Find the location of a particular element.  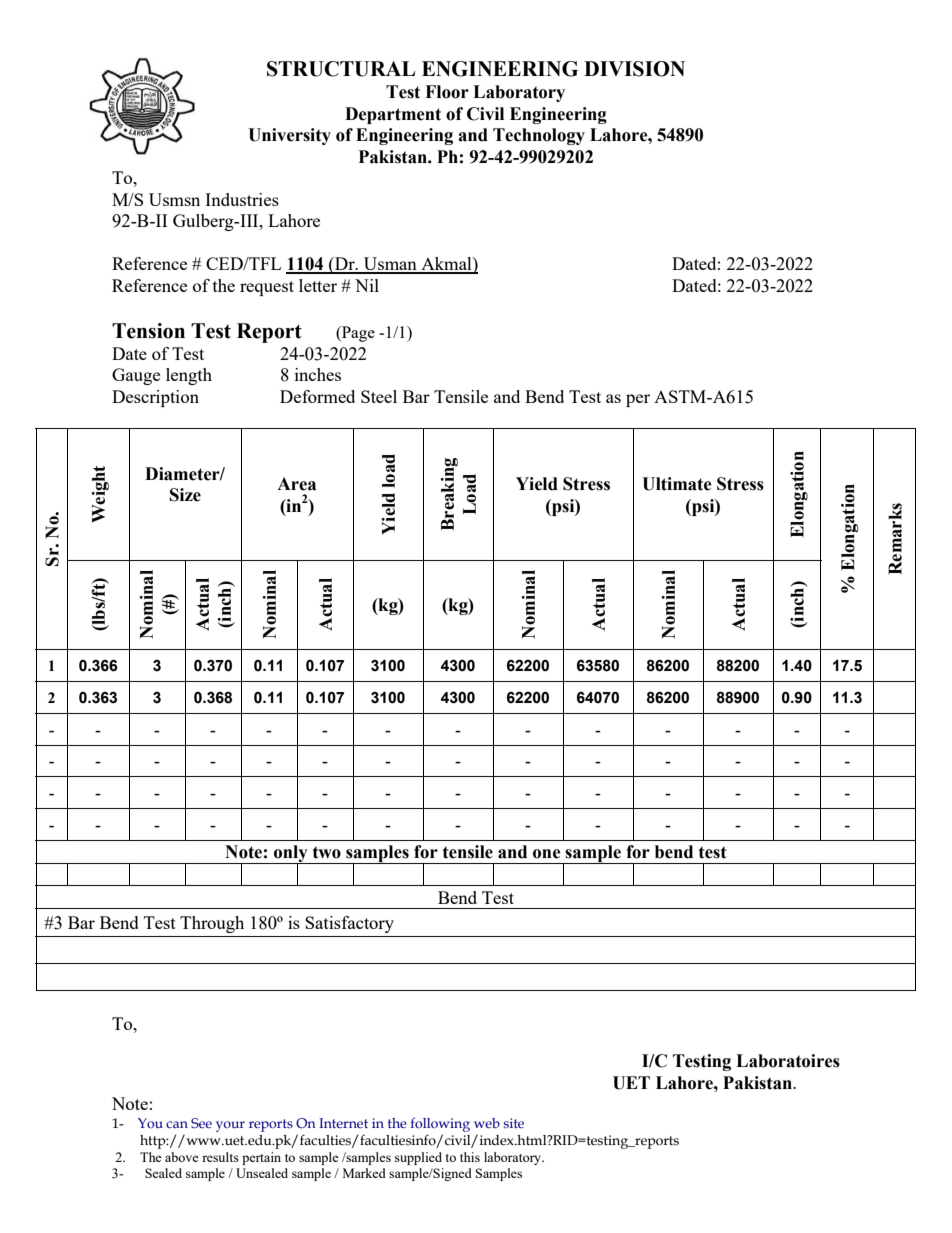

See is located at coordinates (201, 1123).
